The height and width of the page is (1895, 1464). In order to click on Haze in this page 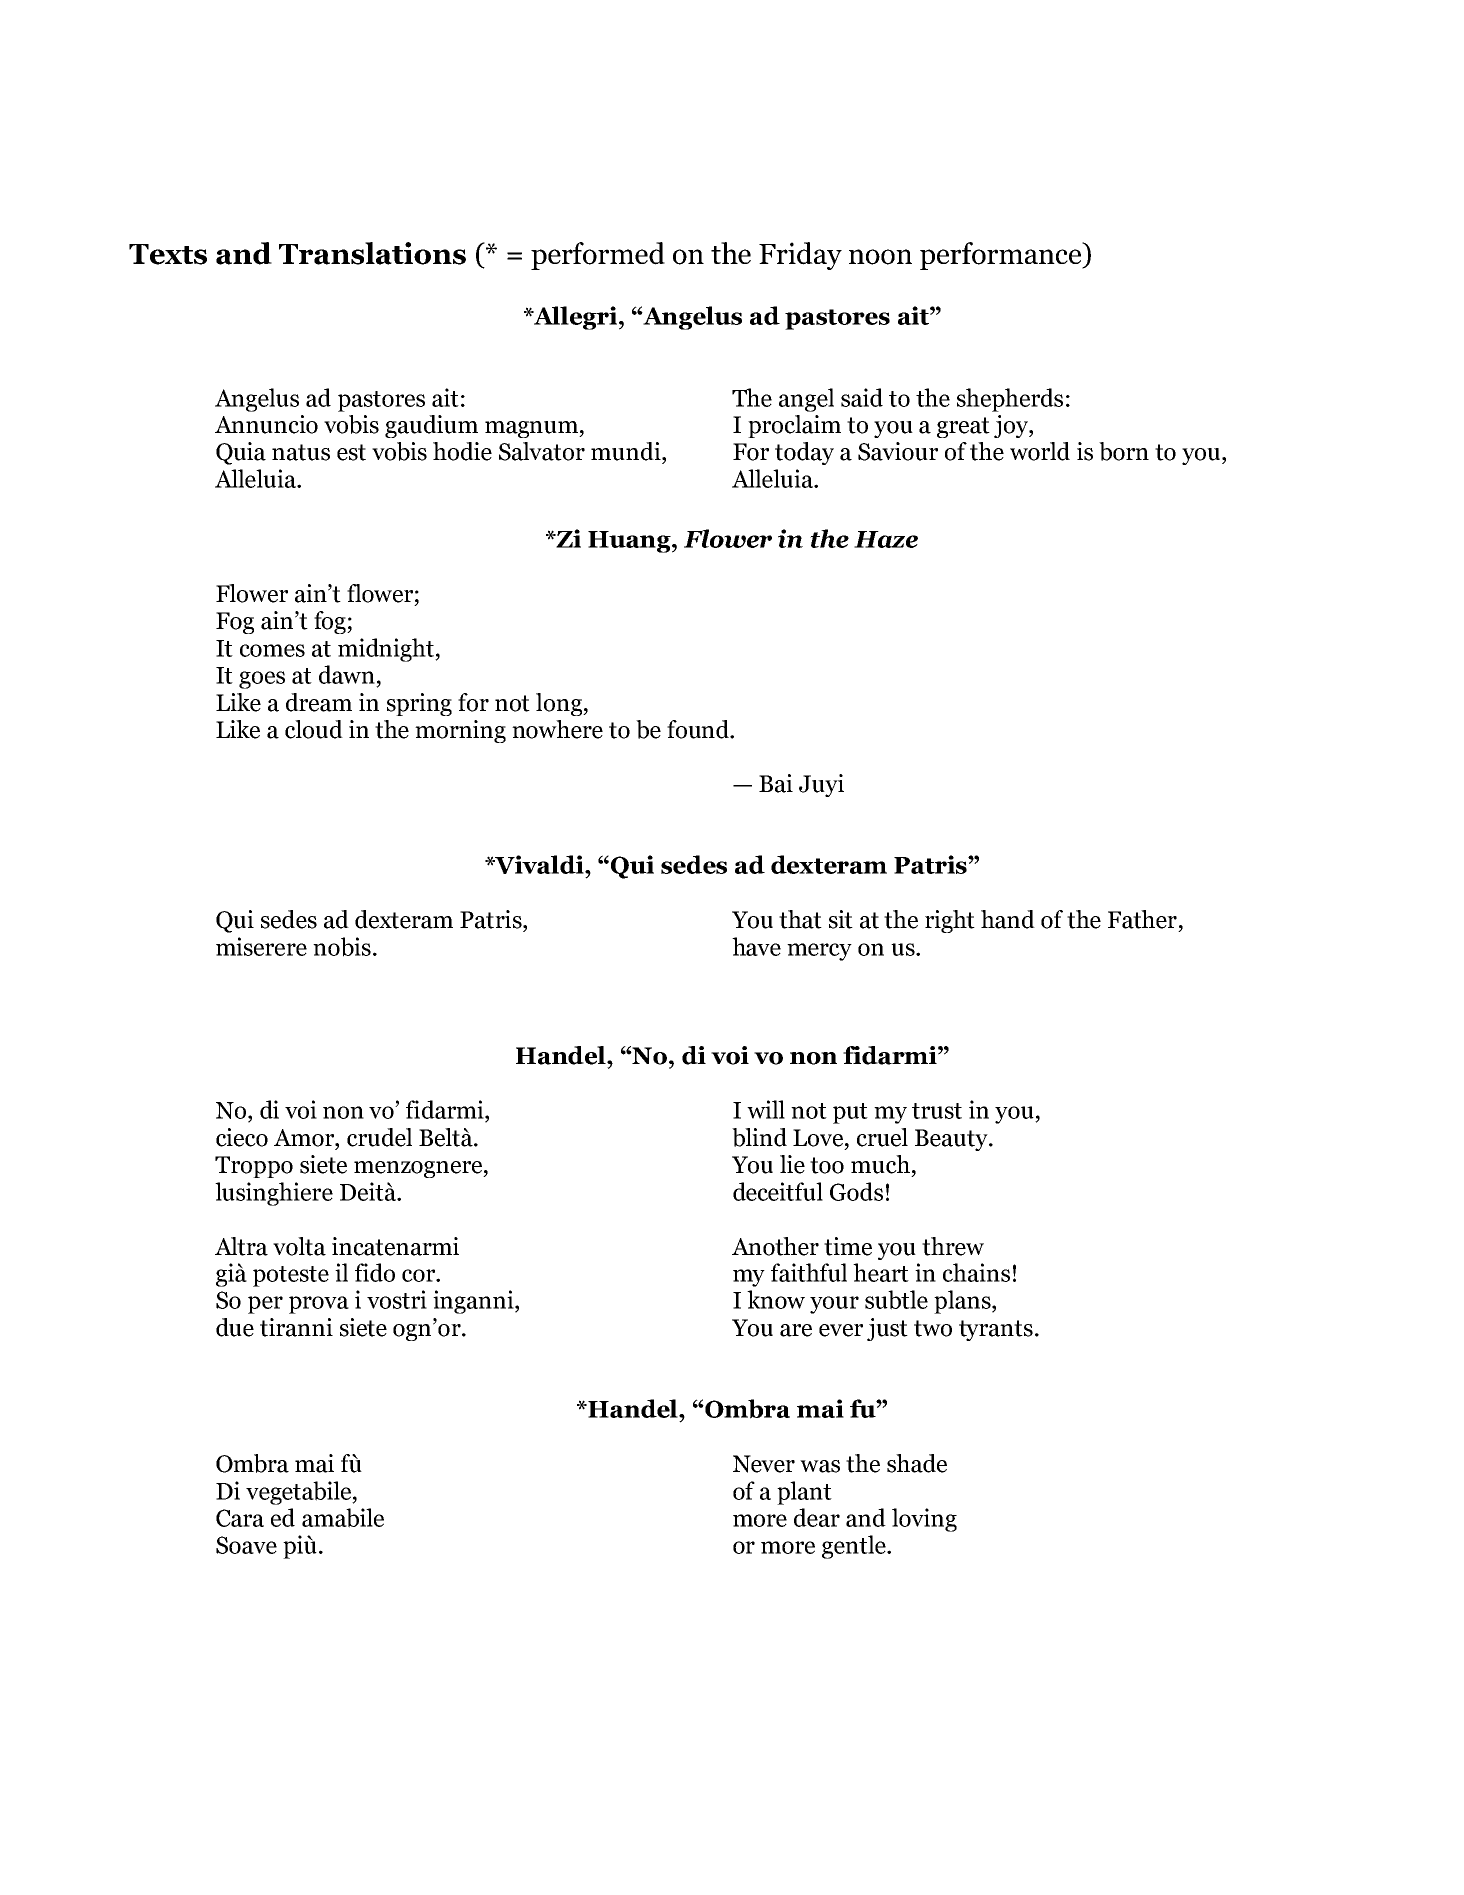, I will do `click(886, 539)`.
